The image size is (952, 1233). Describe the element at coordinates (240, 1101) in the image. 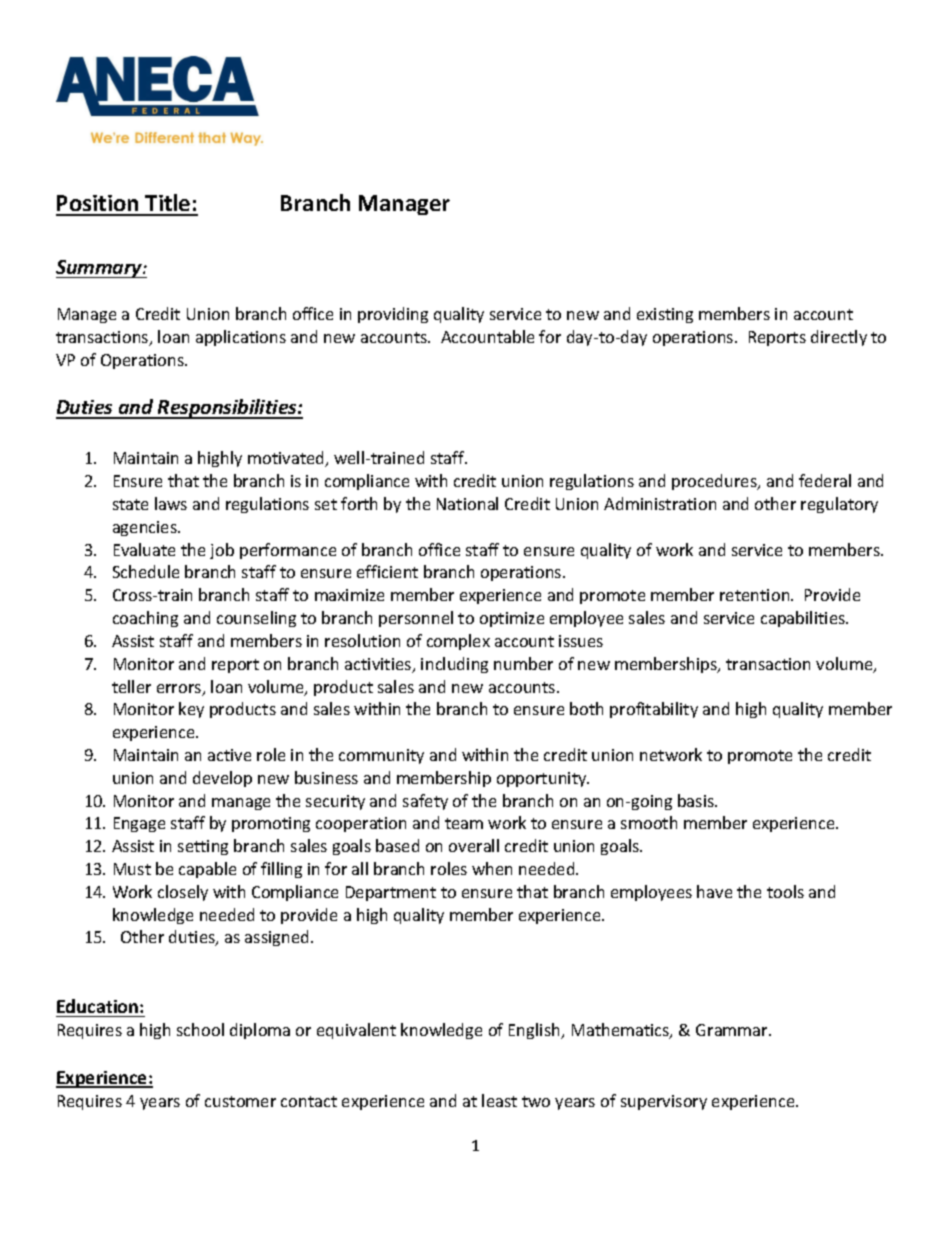

I see `customer` at that location.
